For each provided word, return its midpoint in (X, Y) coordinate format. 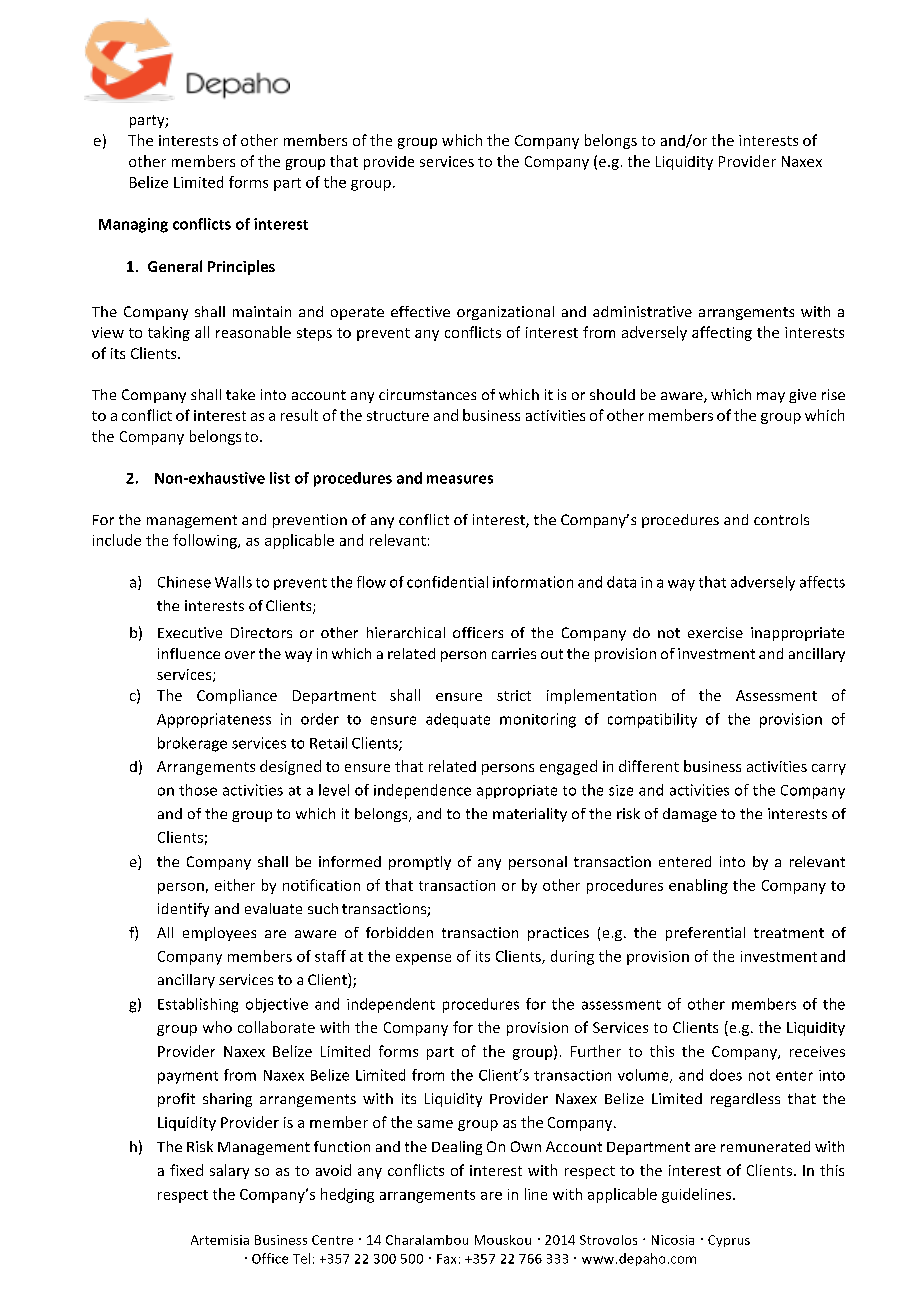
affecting (722, 333)
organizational (505, 313)
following (206, 541)
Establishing (198, 1005)
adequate (458, 720)
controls (781, 519)
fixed (186, 1170)
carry (829, 769)
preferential (705, 934)
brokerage (192, 744)
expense (423, 959)
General (175, 266)
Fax (446, 1259)
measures (460, 479)
